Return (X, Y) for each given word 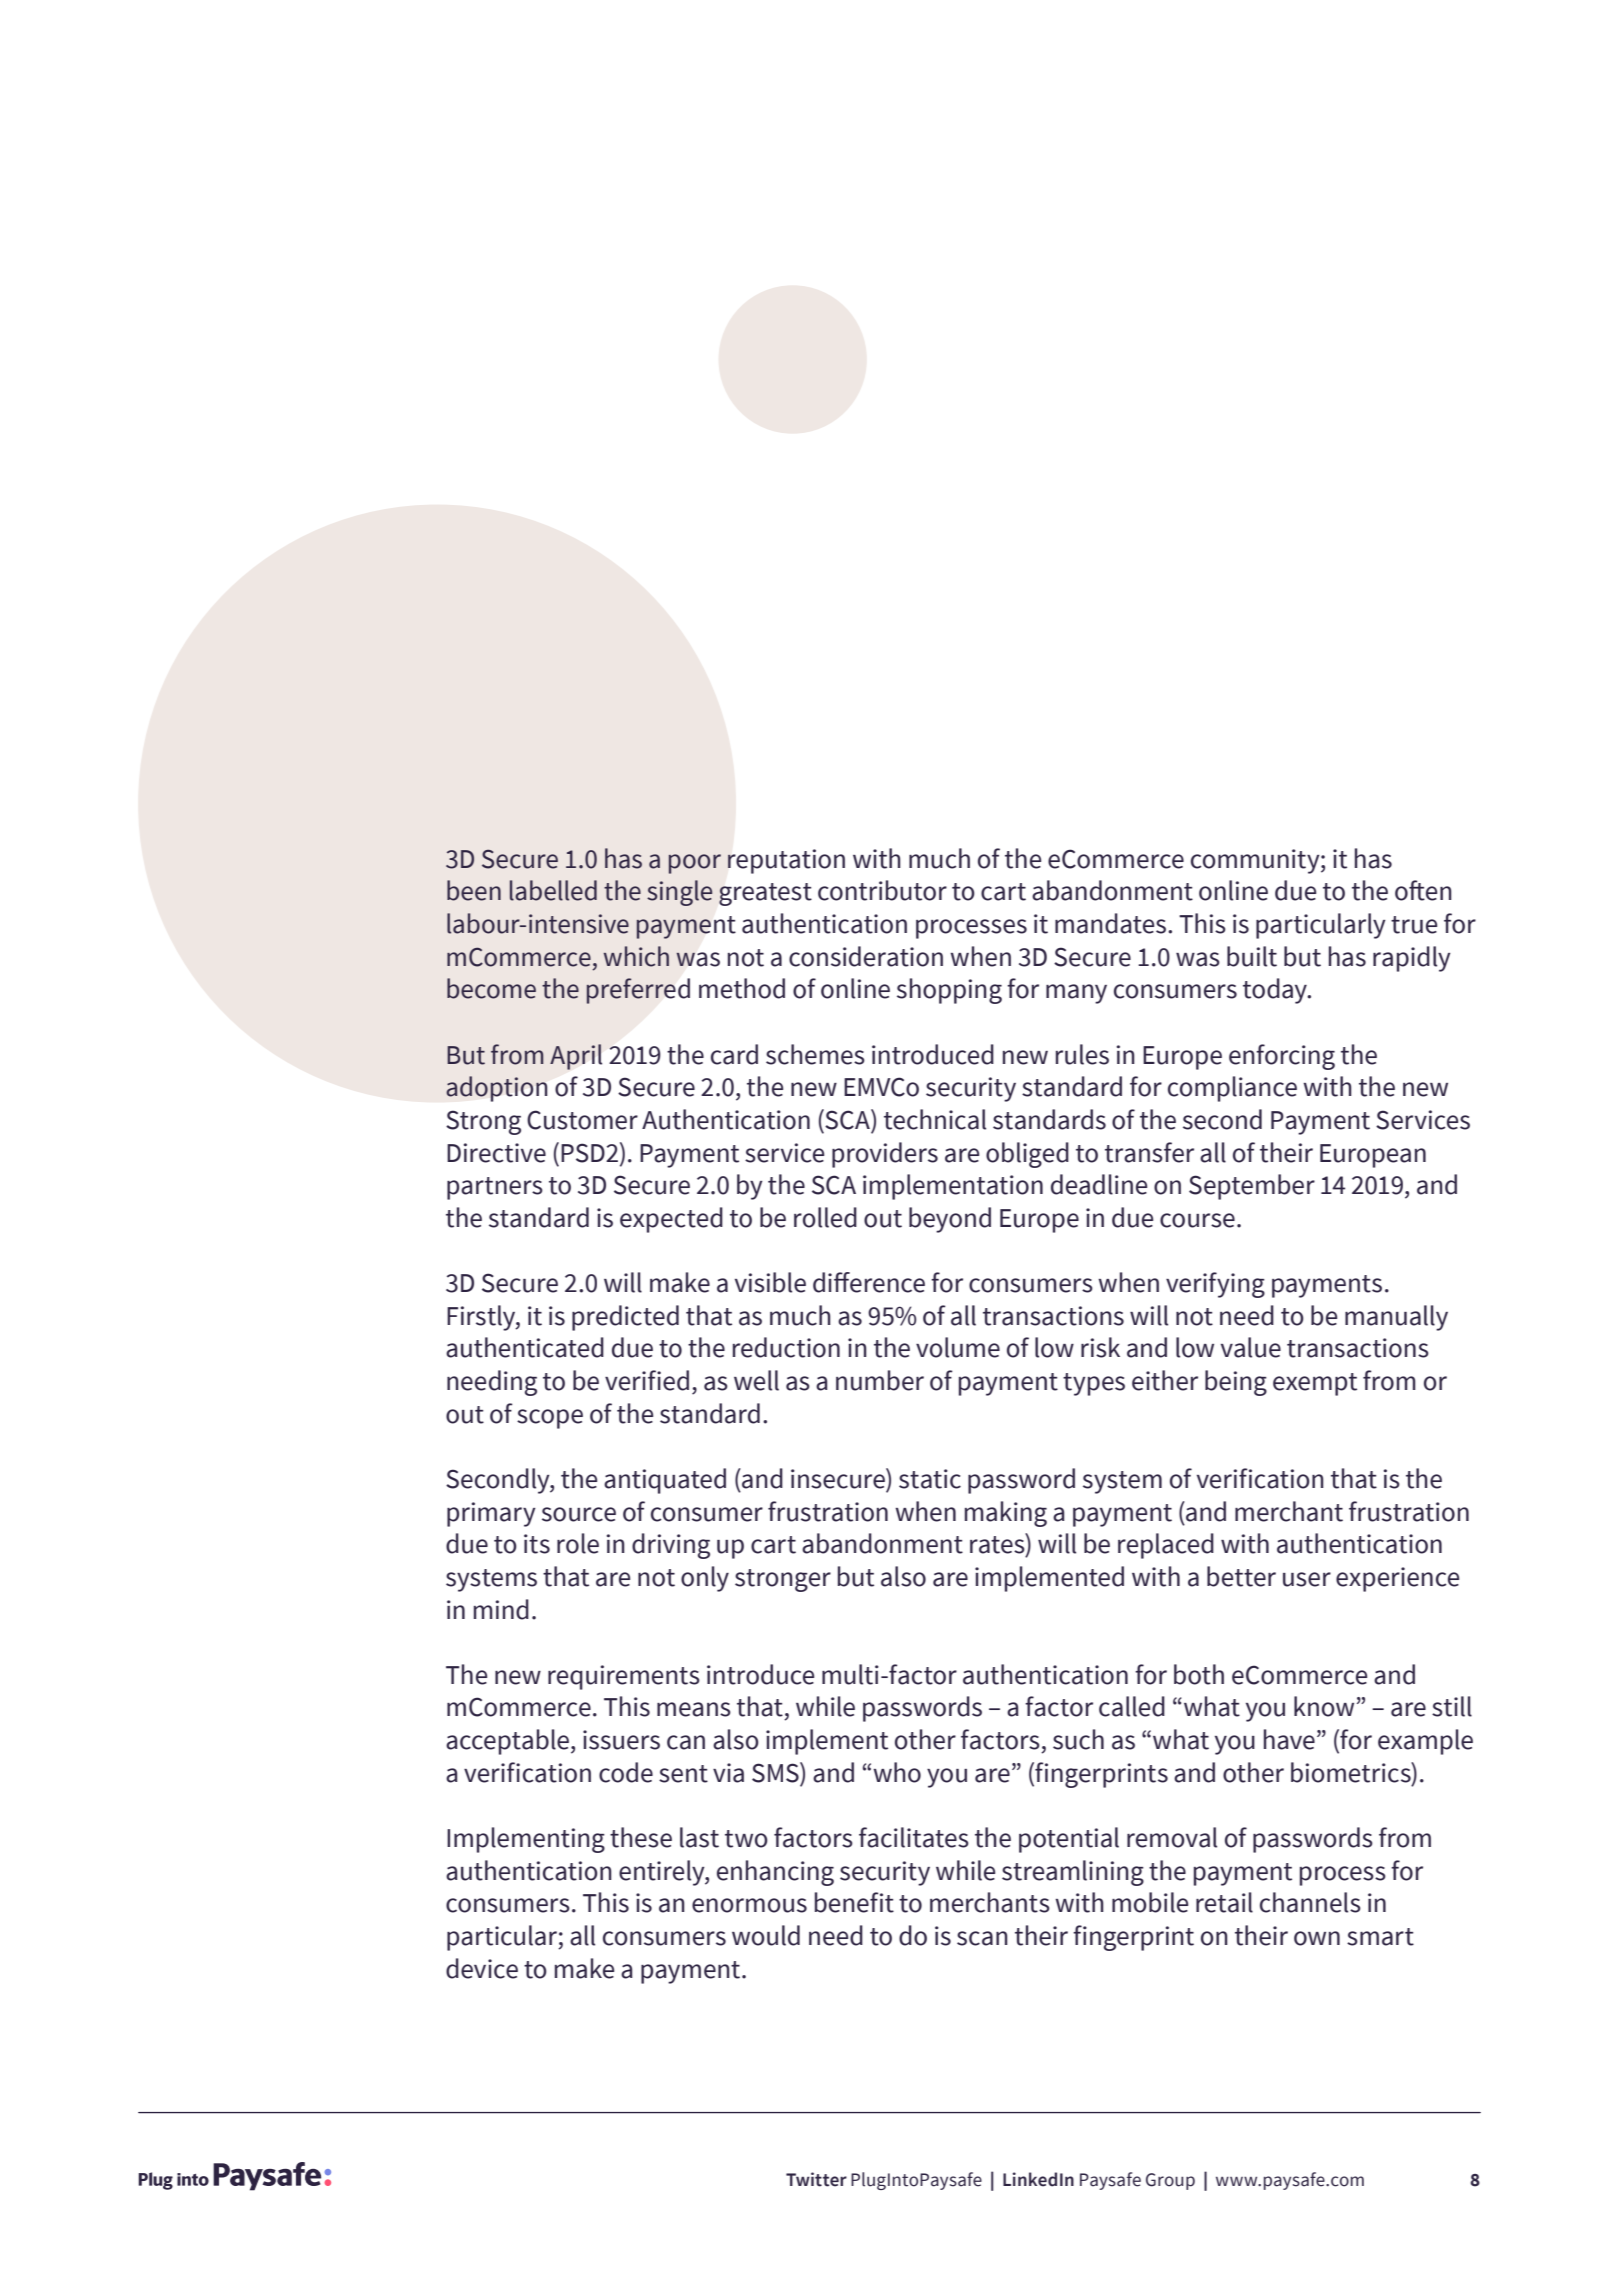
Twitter (816, 2179)
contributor (882, 890)
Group (1170, 2181)
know (1324, 1706)
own (1317, 1938)
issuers (621, 1740)
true (1414, 925)
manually (1396, 1318)
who (897, 1772)
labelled (553, 890)
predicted (625, 1318)
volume (958, 1347)
